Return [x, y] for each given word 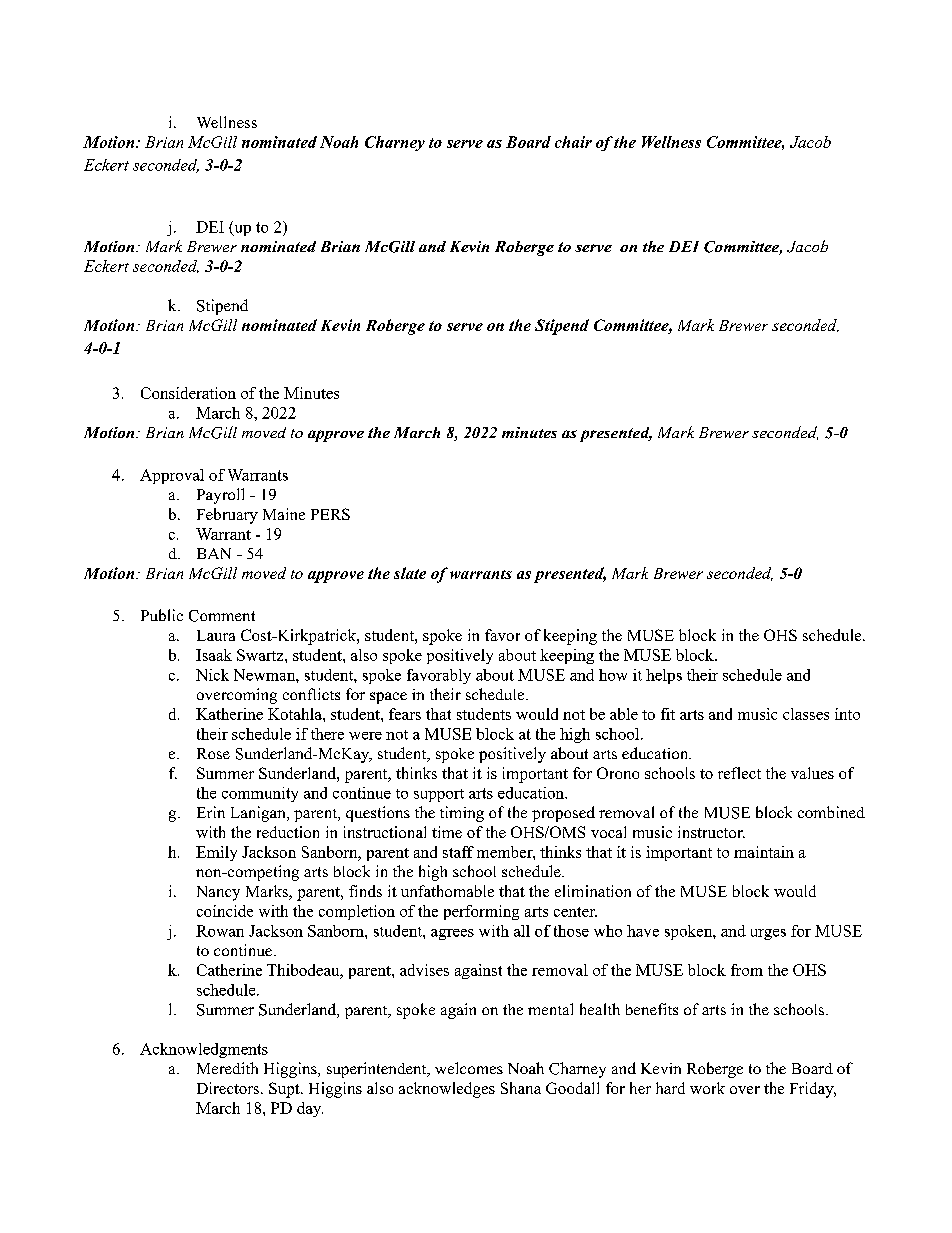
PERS [330, 514]
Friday [813, 1090]
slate [410, 573]
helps [664, 676]
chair [573, 142]
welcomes [469, 1068]
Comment [222, 616]
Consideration [188, 393]
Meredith [227, 1068]
